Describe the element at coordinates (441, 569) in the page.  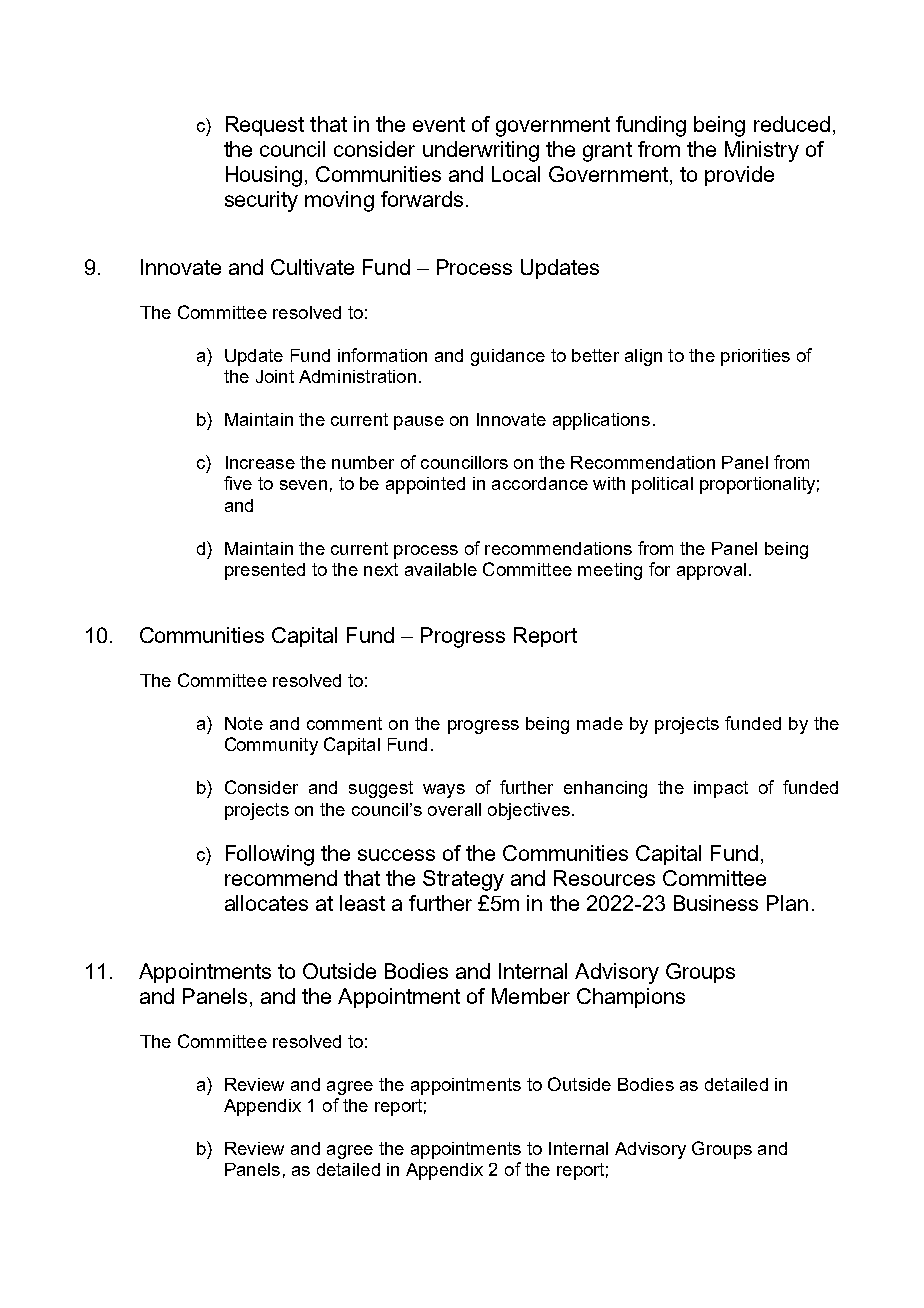
I see `available` at that location.
